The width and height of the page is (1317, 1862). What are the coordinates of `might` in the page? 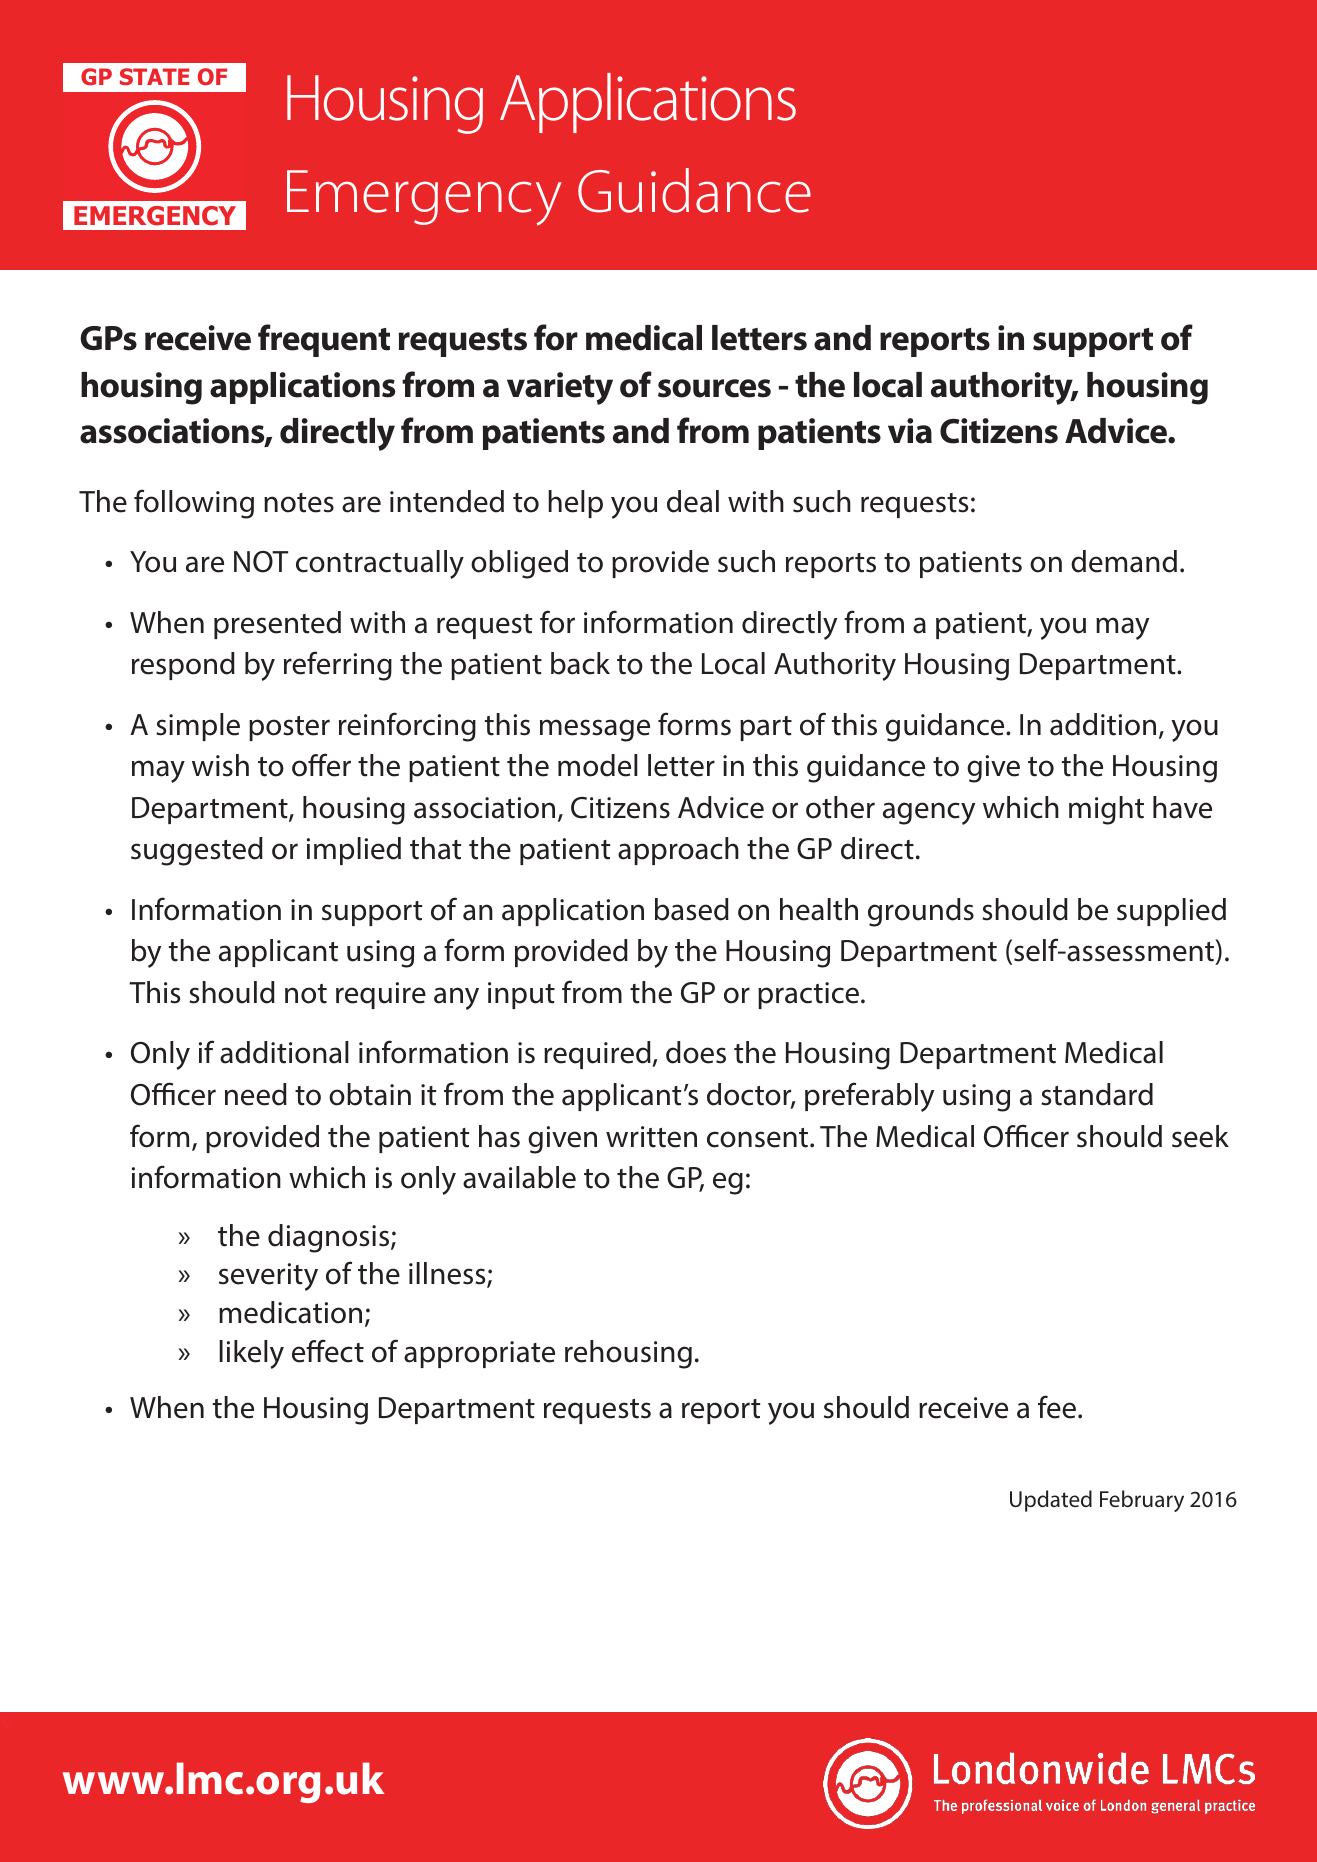 It's located at (1106, 810).
